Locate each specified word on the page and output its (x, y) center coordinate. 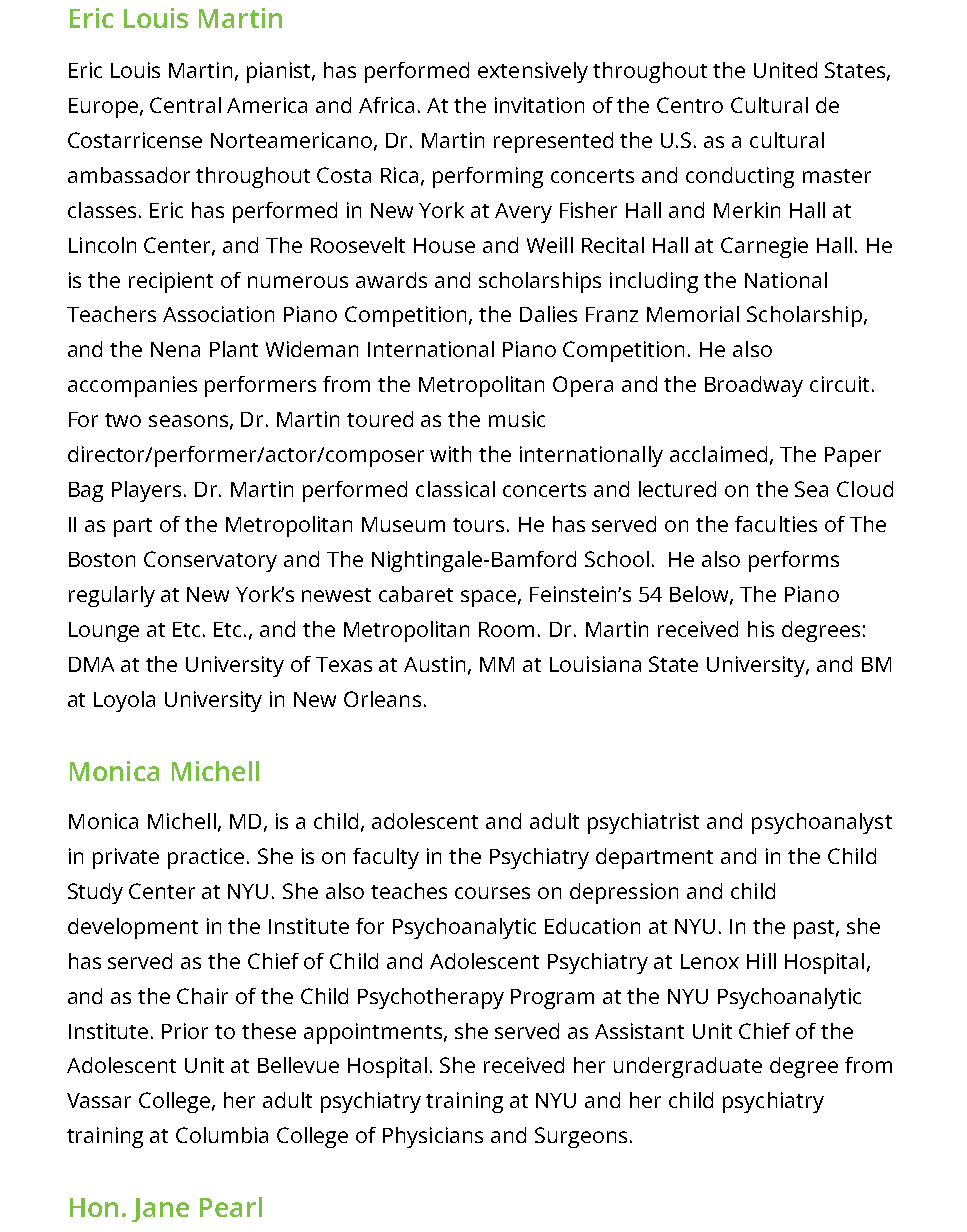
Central (185, 105)
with (450, 454)
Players (146, 491)
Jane (160, 1210)
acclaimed (718, 454)
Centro (690, 105)
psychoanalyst (822, 823)
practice (206, 858)
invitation (539, 105)
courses (492, 893)
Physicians (433, 1137)
